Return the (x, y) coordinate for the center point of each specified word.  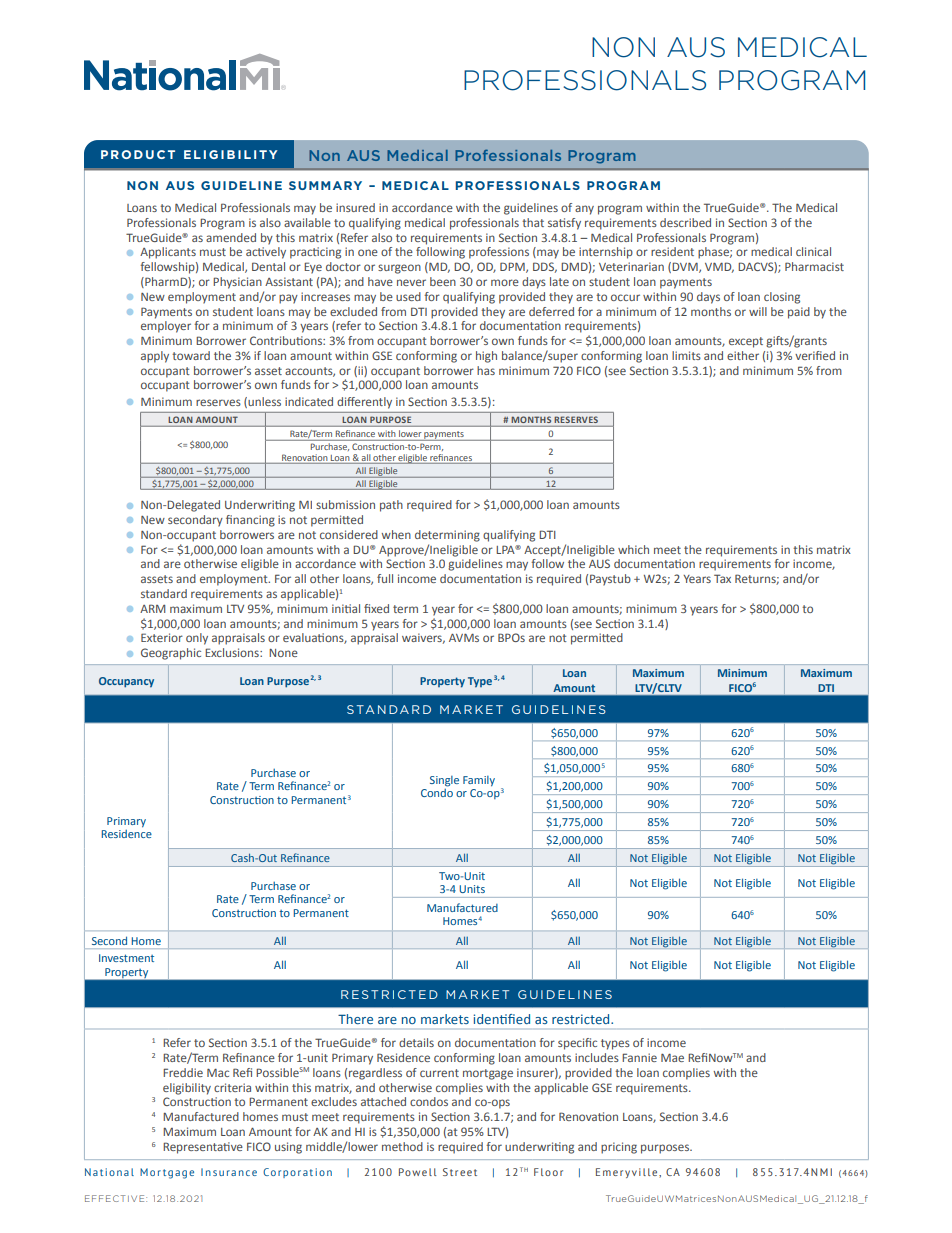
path (391, 506)
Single (444, 781)
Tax (722, 578)
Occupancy (126, 682)
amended (231, 237)
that (533, 222)
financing (250, 521)
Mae (672, 1058)
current (439, 1073)
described (685, 222)
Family (479, 781)
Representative (203, 1148)
